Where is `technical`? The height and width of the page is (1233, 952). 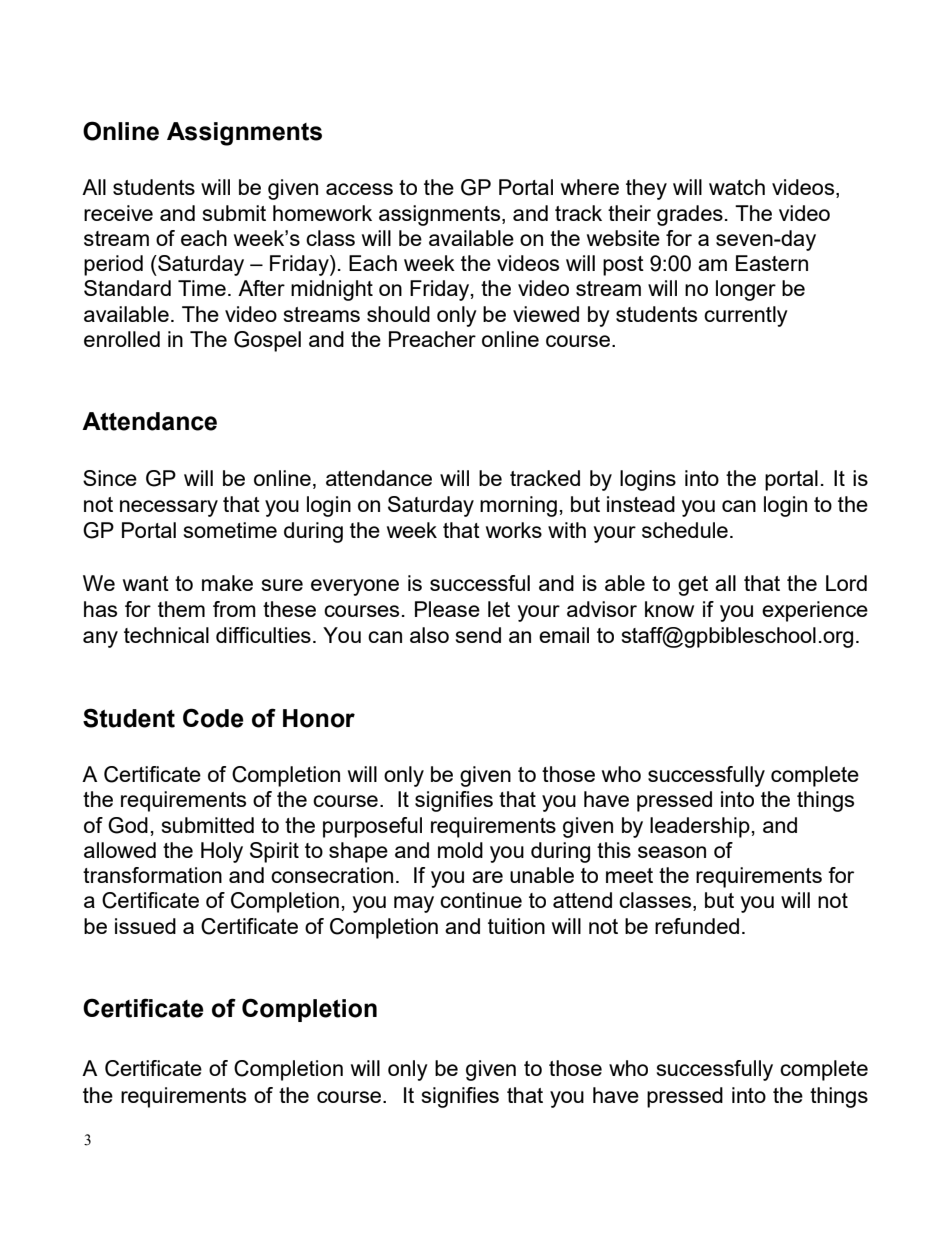
technical is located at coordinates (166, 635).
